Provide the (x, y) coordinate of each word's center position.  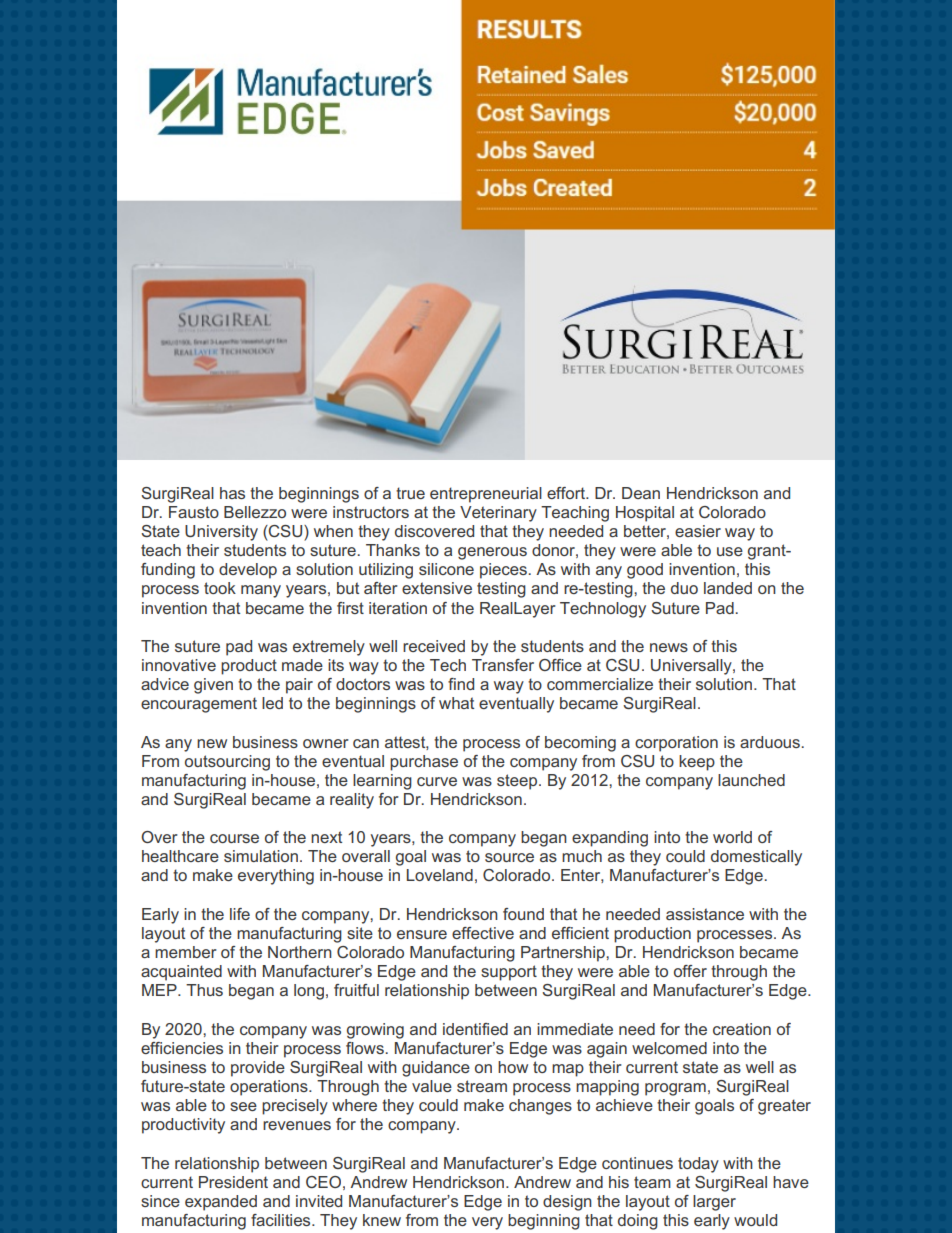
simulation (261, 856)
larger (714, 1203)
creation (742, 1029)
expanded (221, 1203)
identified (475, 1029)
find (461, 684)
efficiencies (182, 1048)
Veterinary (498, 514)
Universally (692, 667)
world (732, 837)
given (213, 686)
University (221, 533)
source (509, 857)
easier (698, 531)
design (567, 1203)
